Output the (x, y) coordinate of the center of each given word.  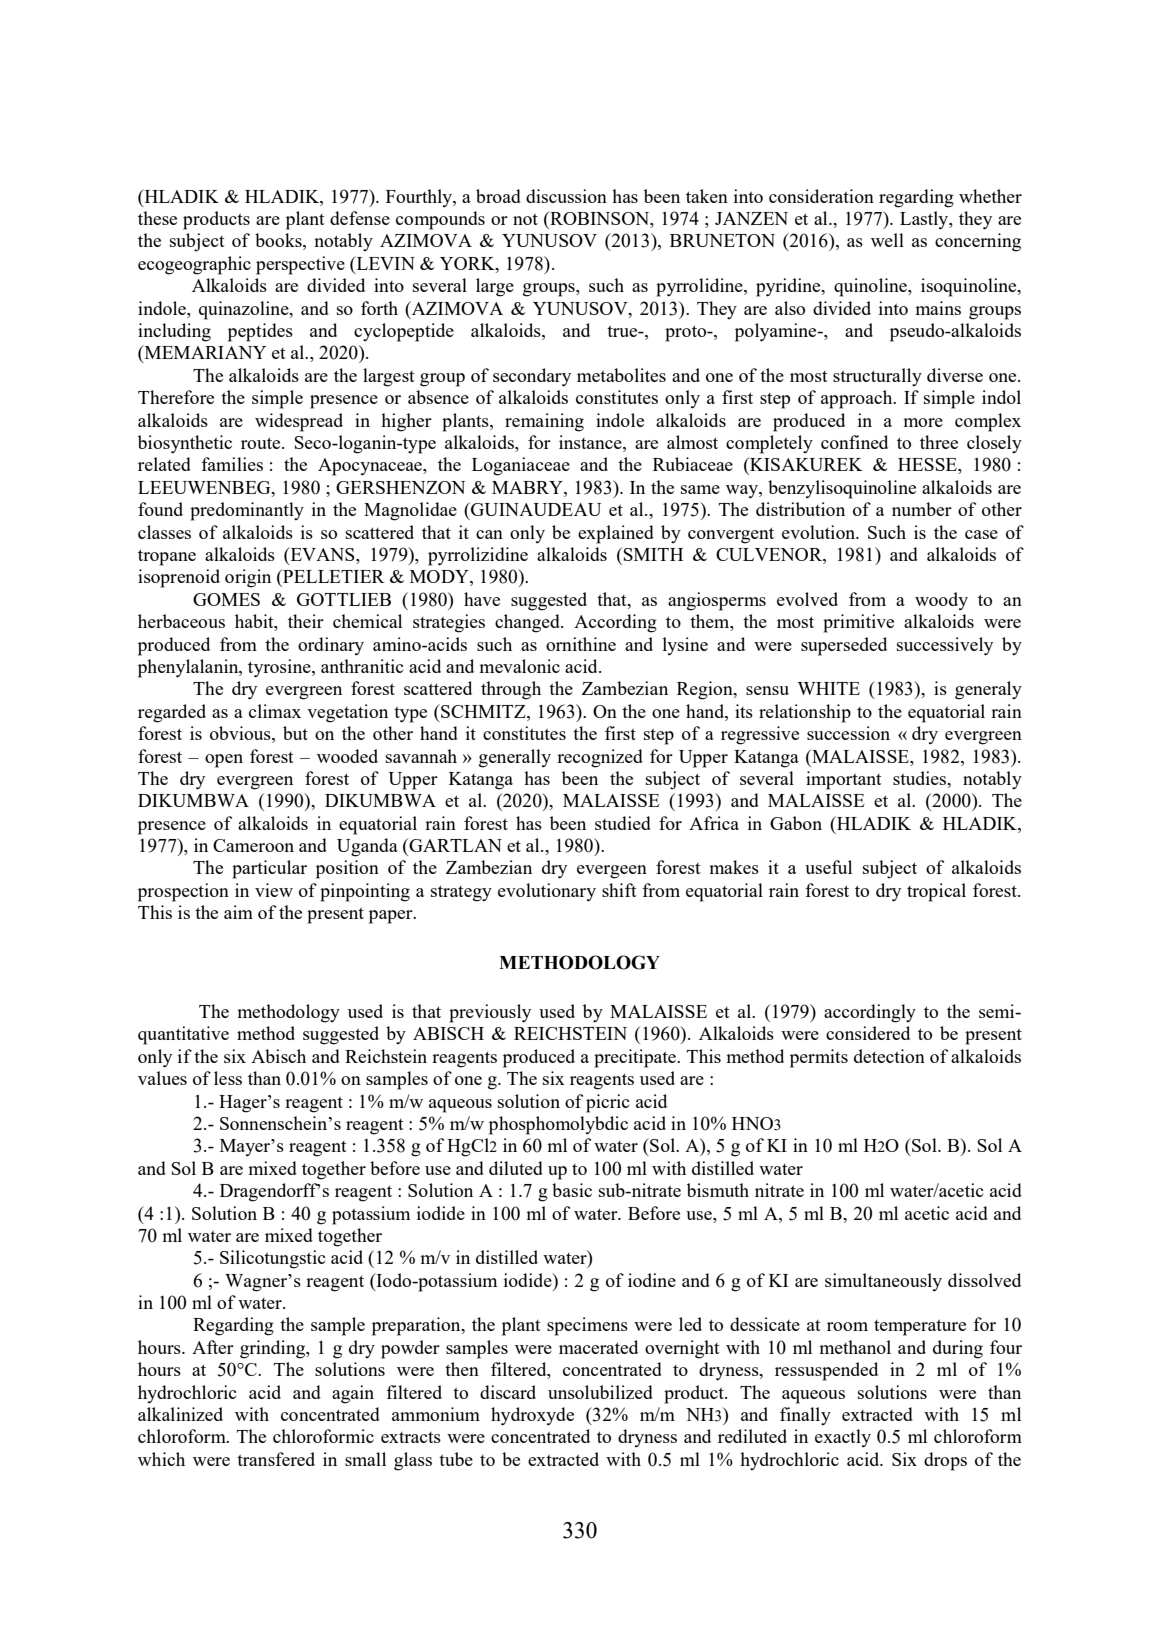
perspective (300, 265)
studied (623, 823)
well (887, 240)
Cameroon (253, 845)
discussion (566, 196)
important (844, 780)
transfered (276, 1459)
